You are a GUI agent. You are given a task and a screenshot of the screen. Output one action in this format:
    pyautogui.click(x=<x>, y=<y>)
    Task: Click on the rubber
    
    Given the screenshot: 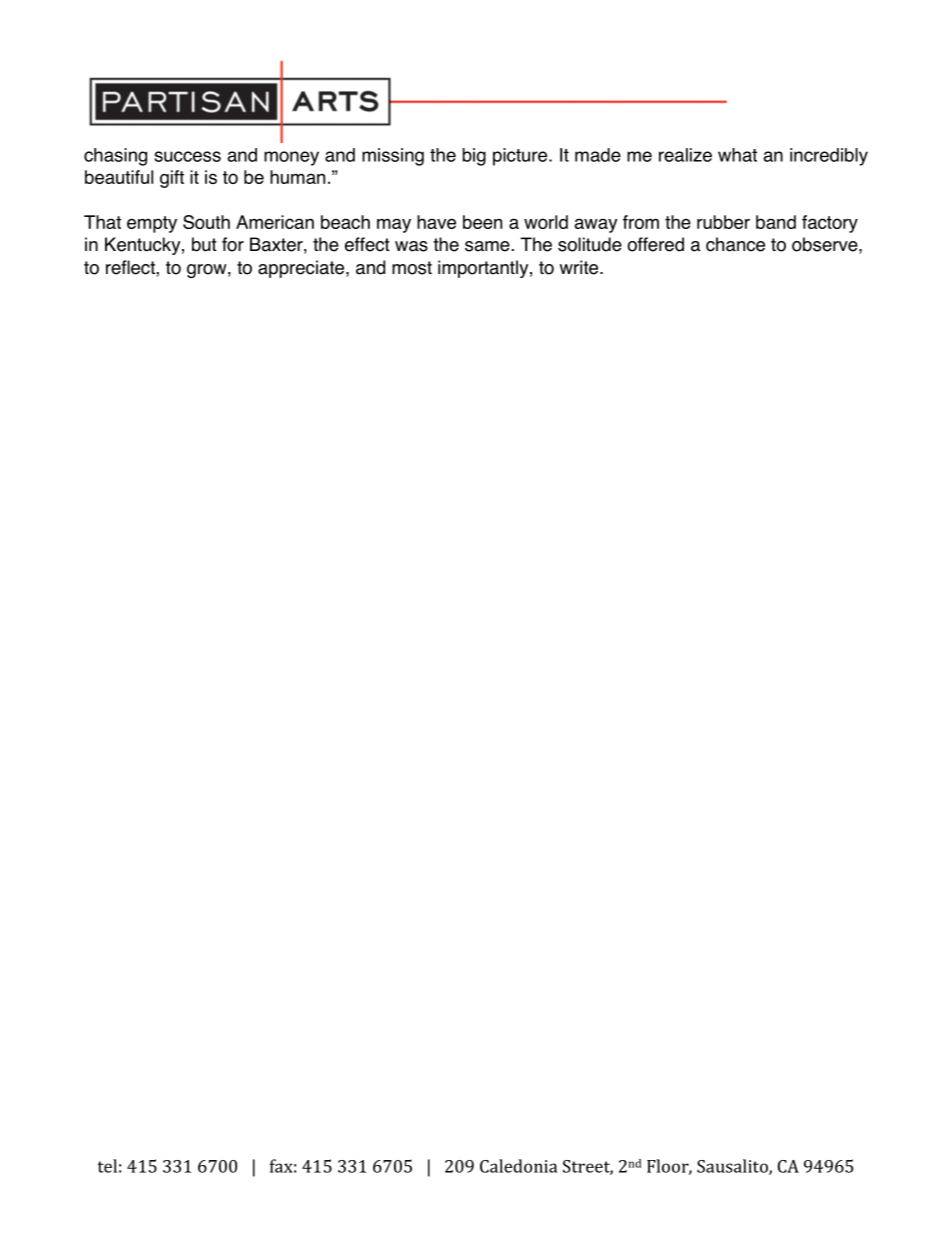 What is the action you would take?
    pyautogui.click(x=723, y=222)
